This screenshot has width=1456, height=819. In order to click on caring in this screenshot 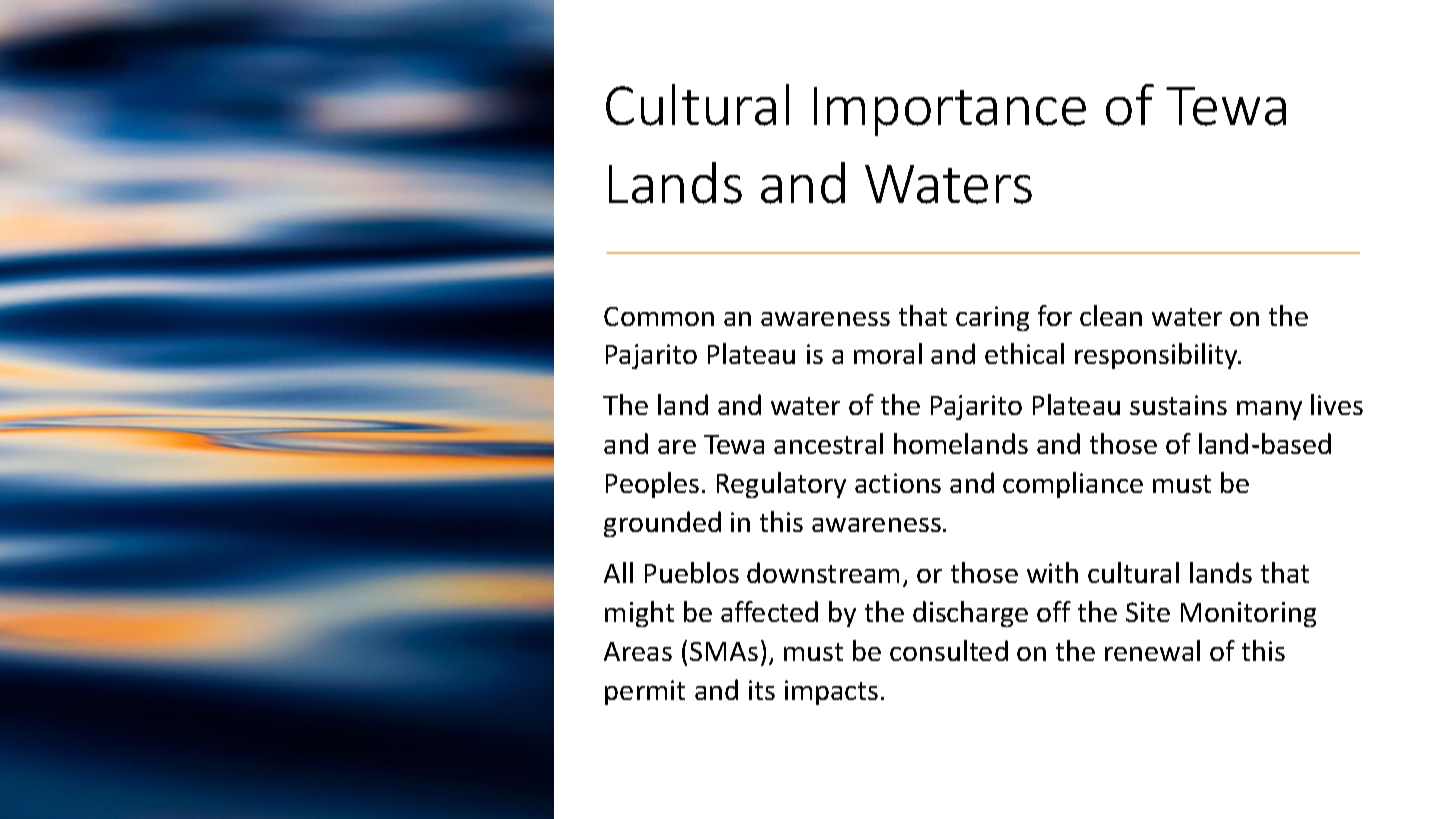, I will do `click(992, 318)`.
